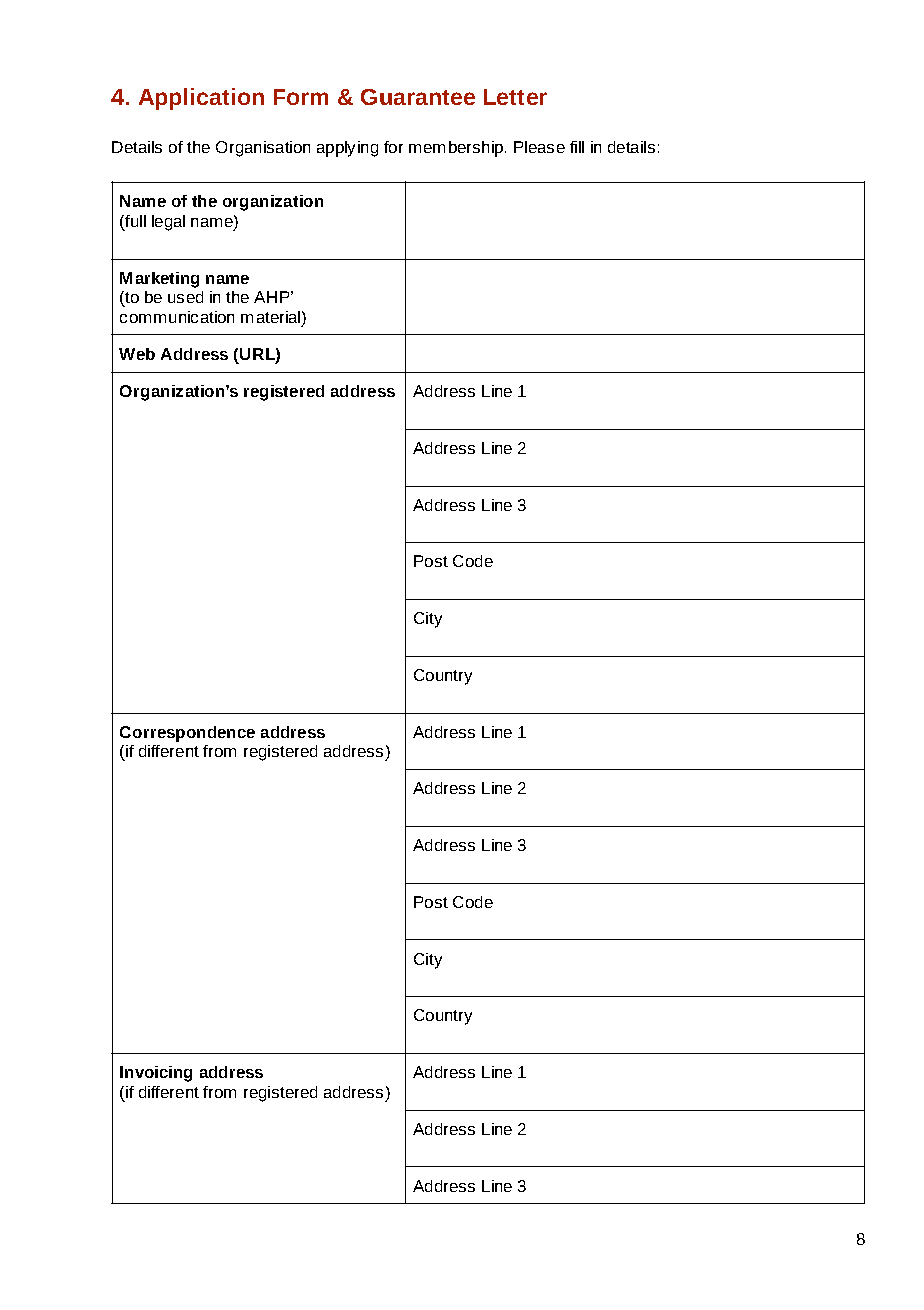 The image size is (924, 1310). I want to click on Correspondence, so click(187, 734).
